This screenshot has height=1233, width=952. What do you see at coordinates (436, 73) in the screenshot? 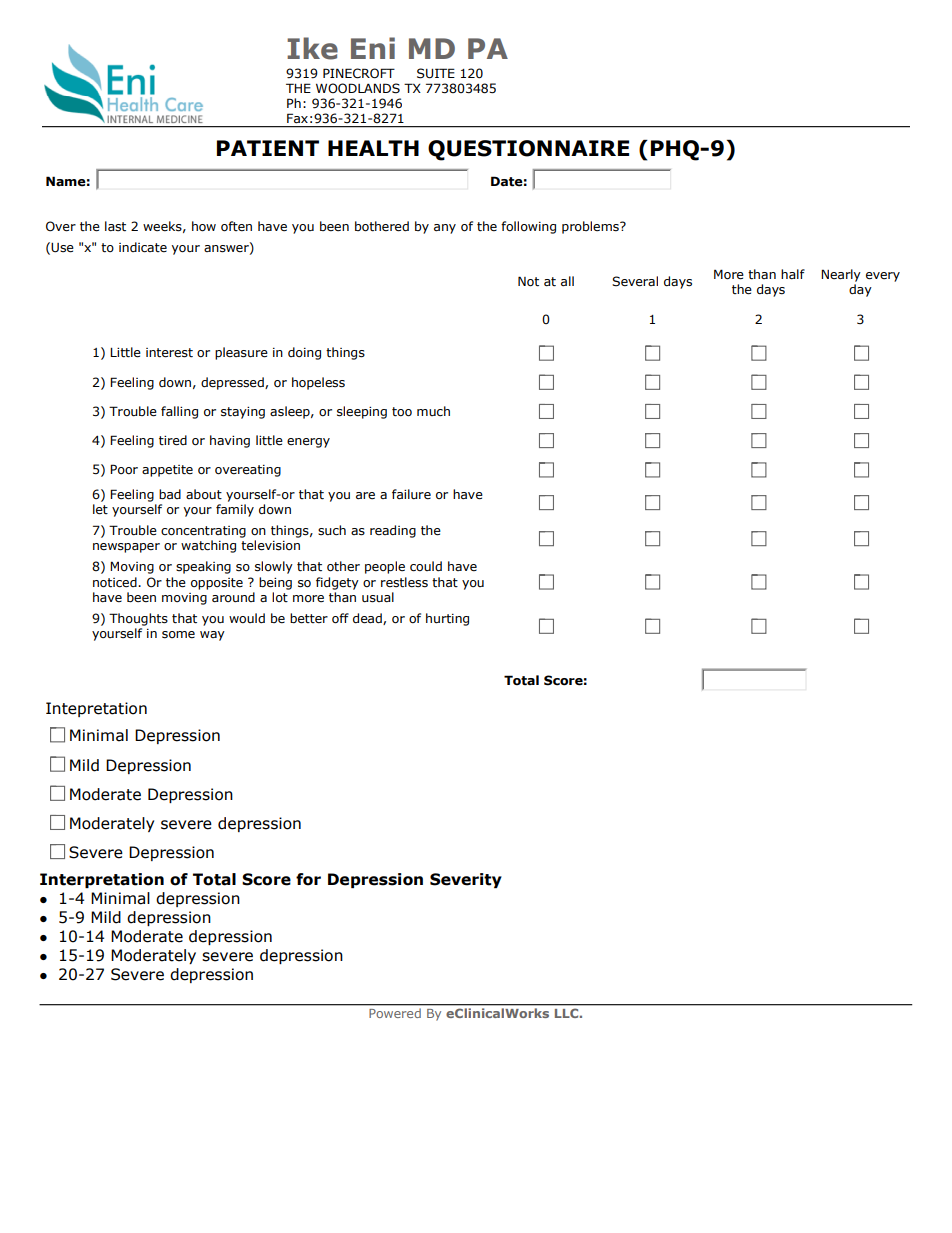
I see `SUITE` at bounding box center [436, 73].
